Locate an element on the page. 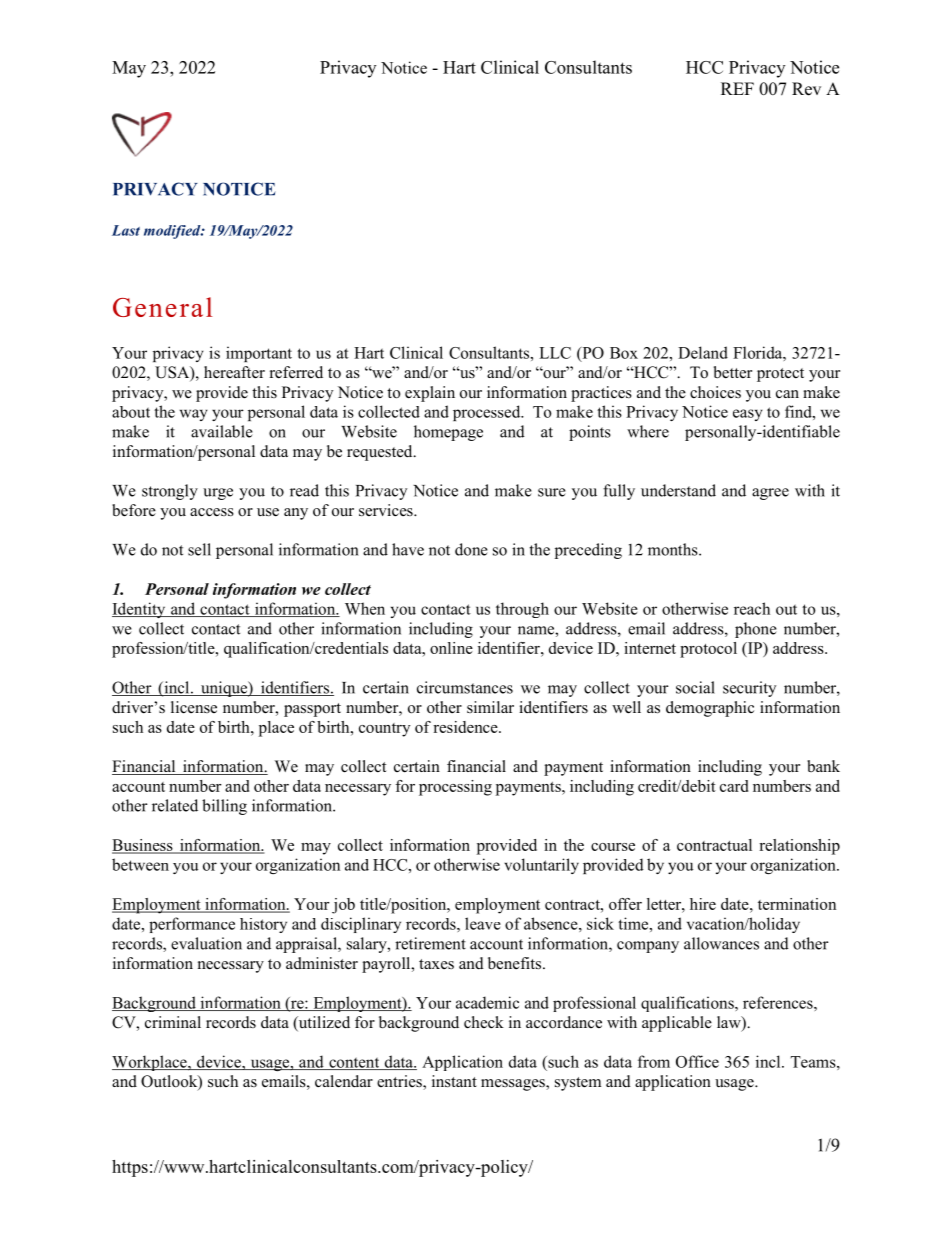 This image has width=952, height=1233. Last is located at coordinates (126, 230).
